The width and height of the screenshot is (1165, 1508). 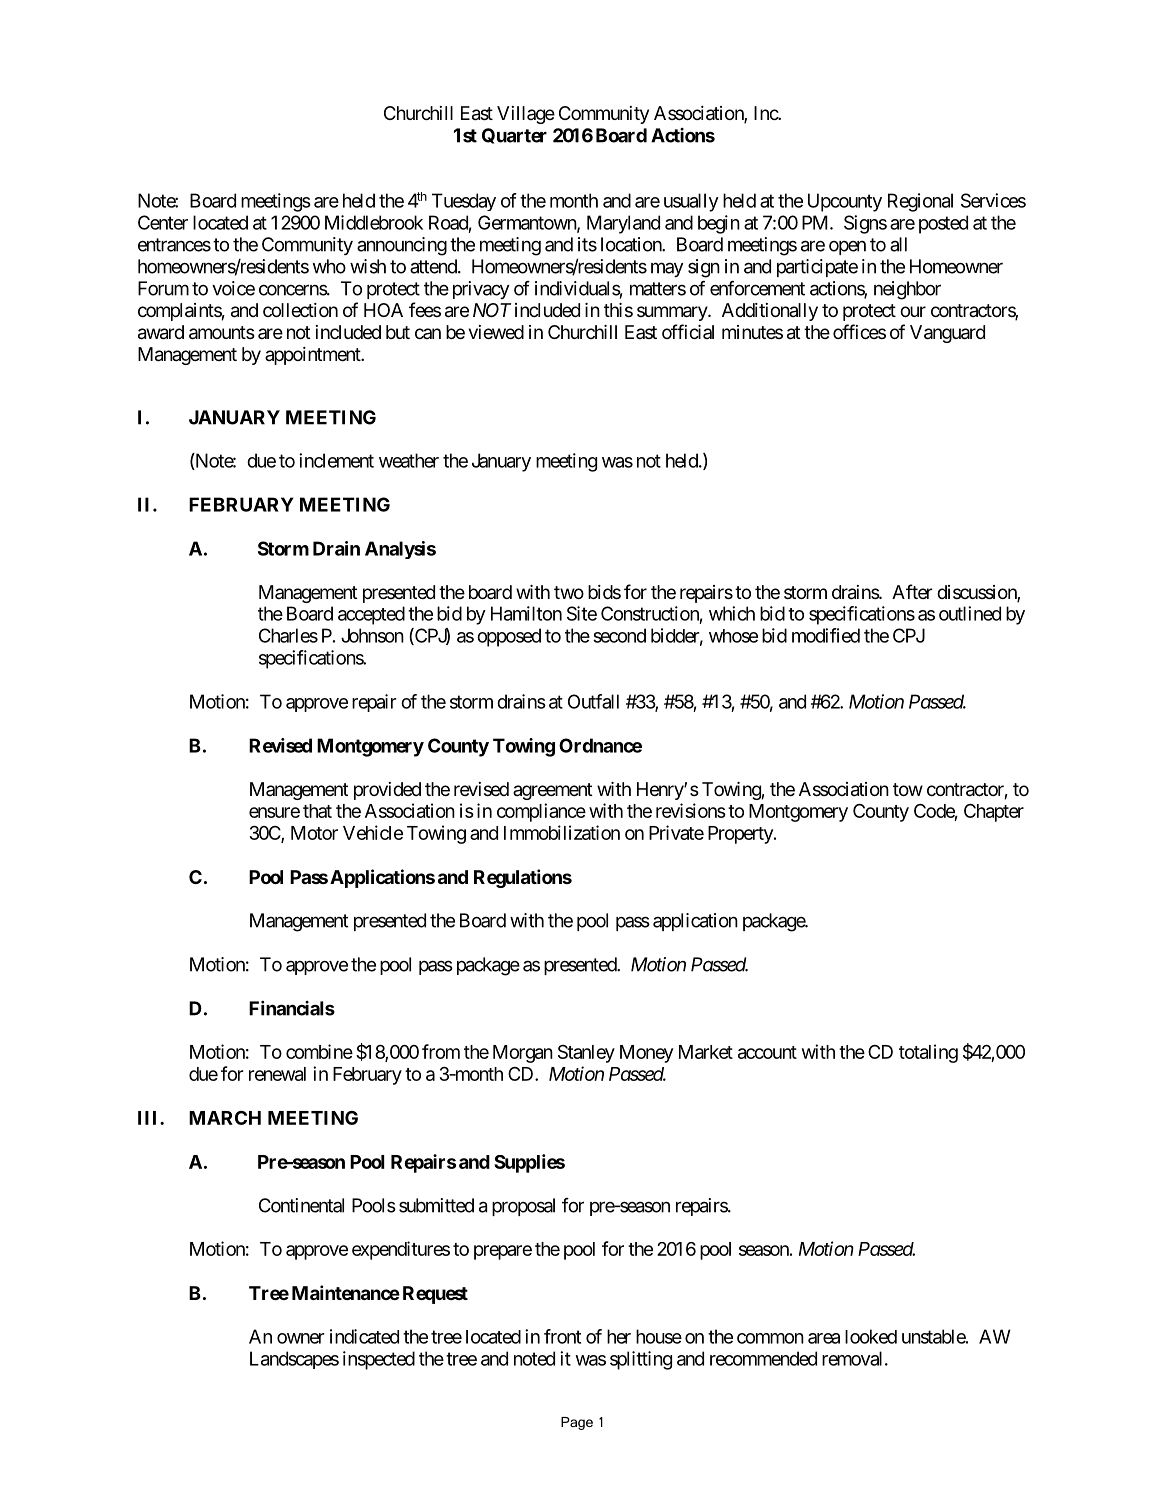 What do you see at coordinates (277, 1074) in the screenshot?
I see `renewal` at bounding box center [277, 1074].
